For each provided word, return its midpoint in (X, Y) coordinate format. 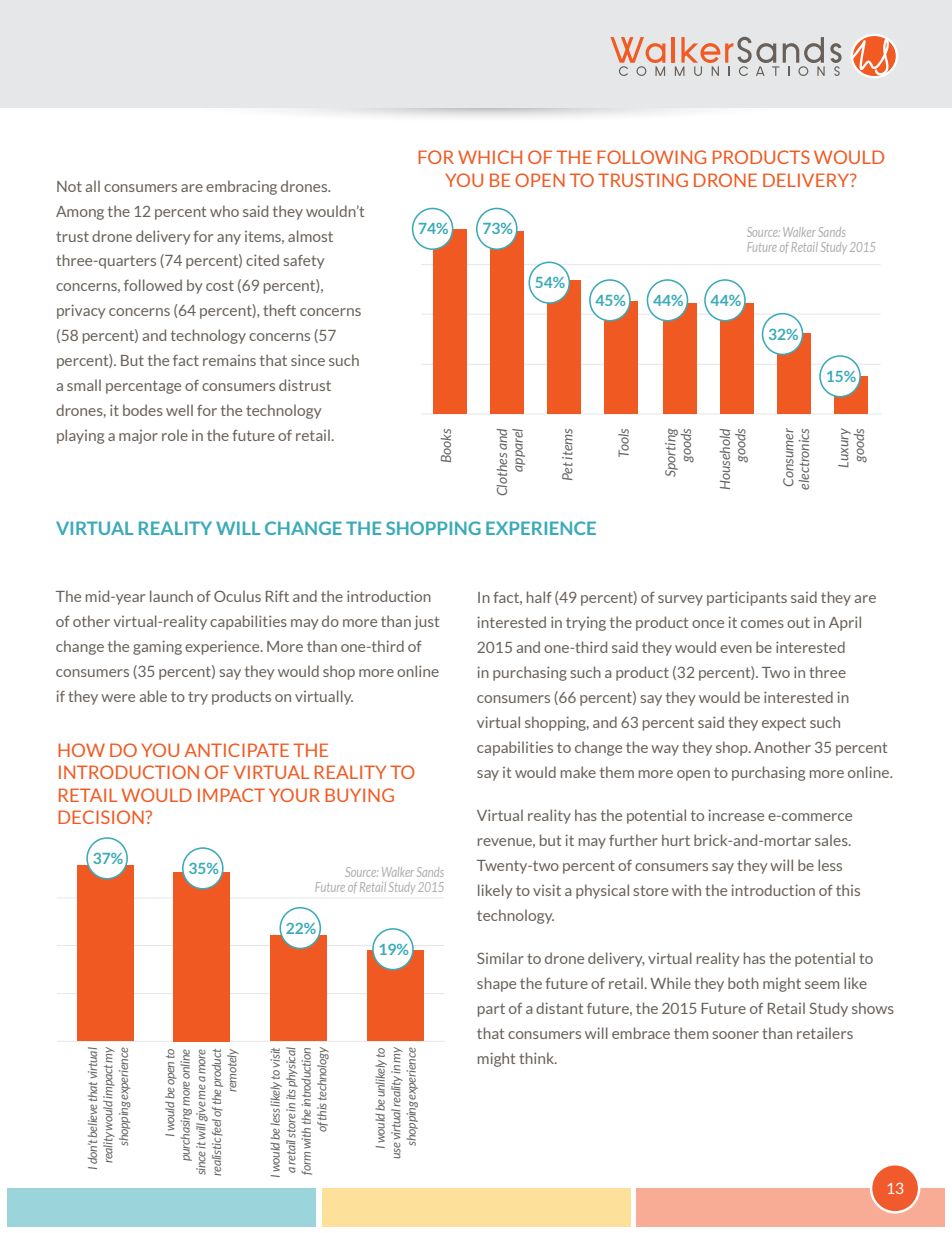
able (153, 696)
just (426, 622)
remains (229, 360)
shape (496, 984)
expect (784, 724)
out (798, 622)
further (633, 840)
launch (171, 596)
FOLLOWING (651, 157)
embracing (241, 187)
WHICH (490, 157)
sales (832, 840)
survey (680, 600)
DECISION (102, 817)
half (539, 597)
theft (279, 310)
